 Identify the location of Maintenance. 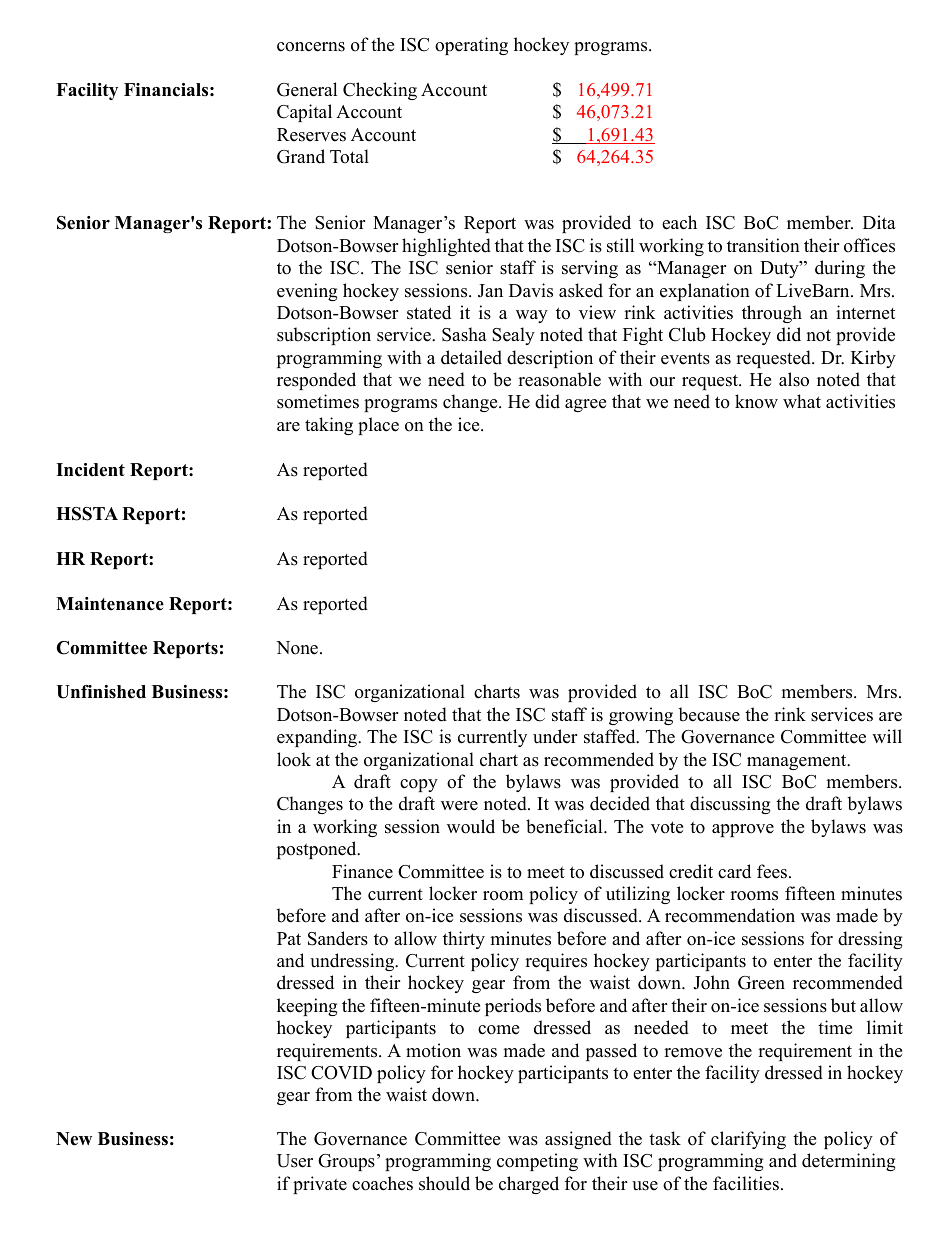
(110, 604).
